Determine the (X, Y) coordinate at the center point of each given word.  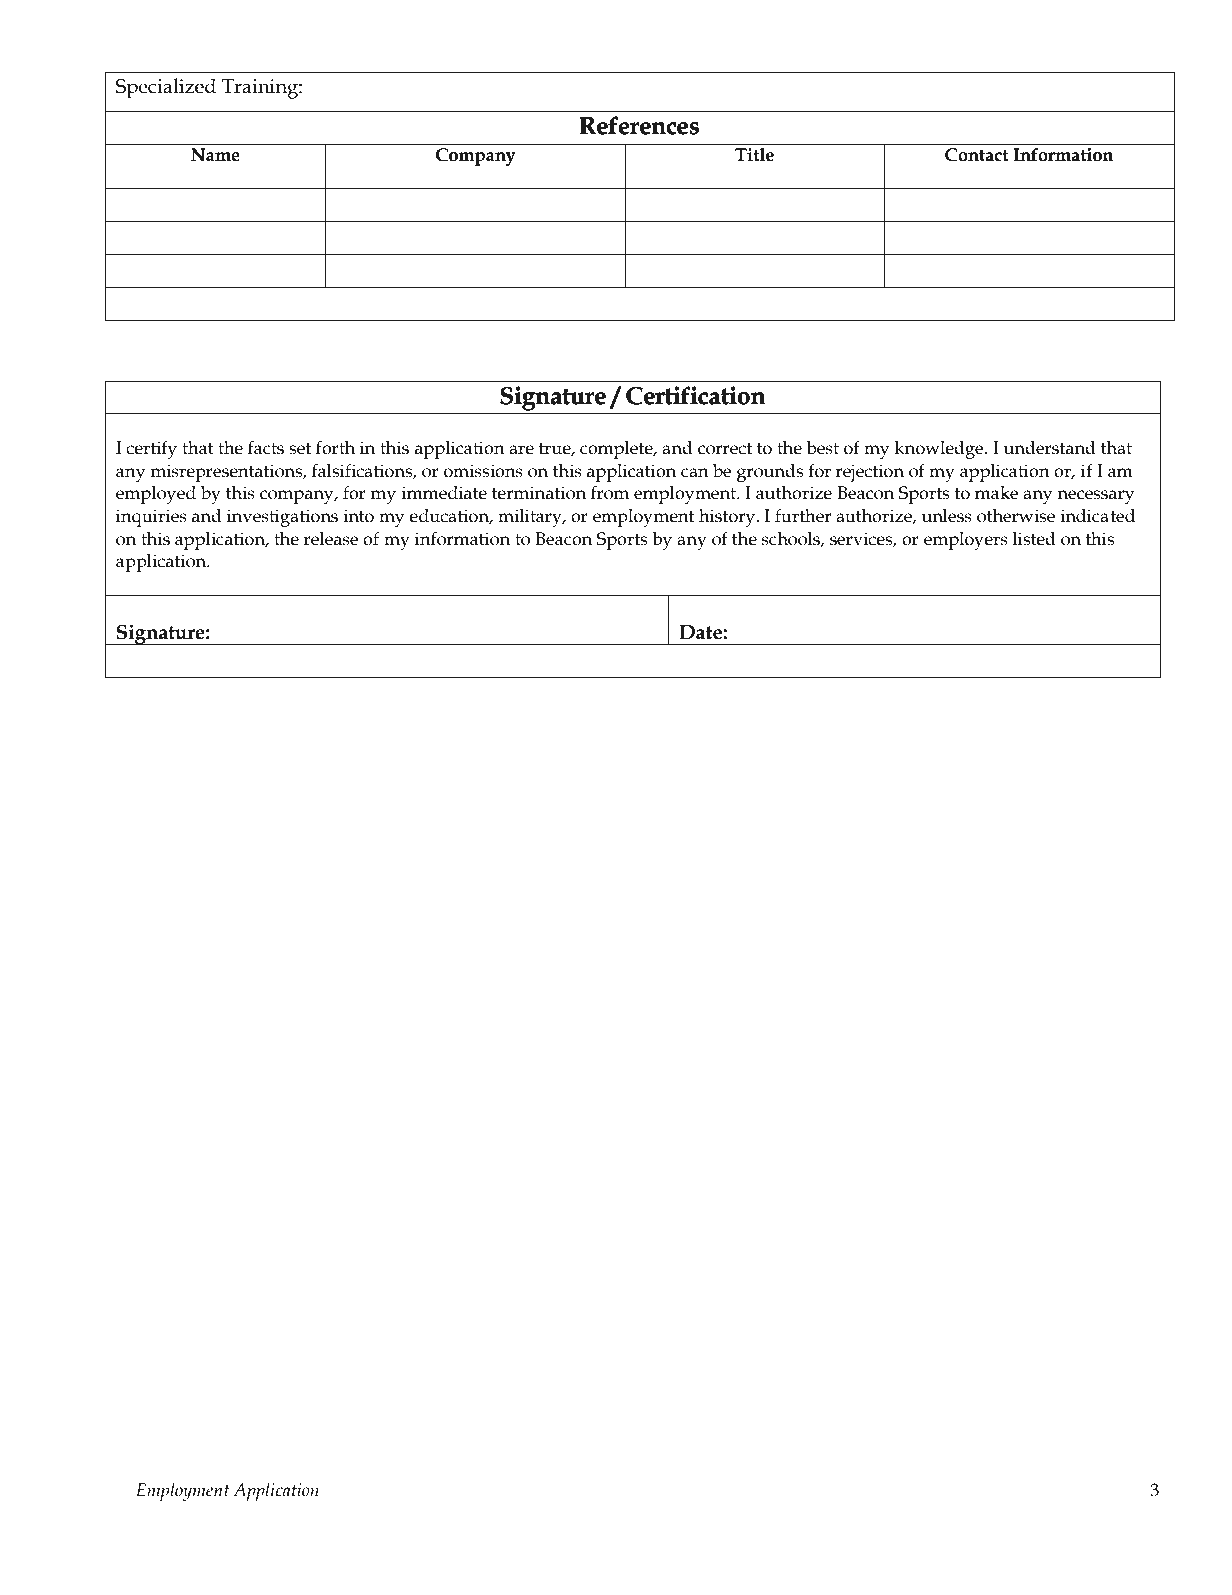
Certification (695, 395)
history (728, 518)
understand (1050, 448)
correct (725, 449)
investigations (282, 518)
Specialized (166, 88)
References (639, 125)
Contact (977, 155)
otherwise (1016, 516)
